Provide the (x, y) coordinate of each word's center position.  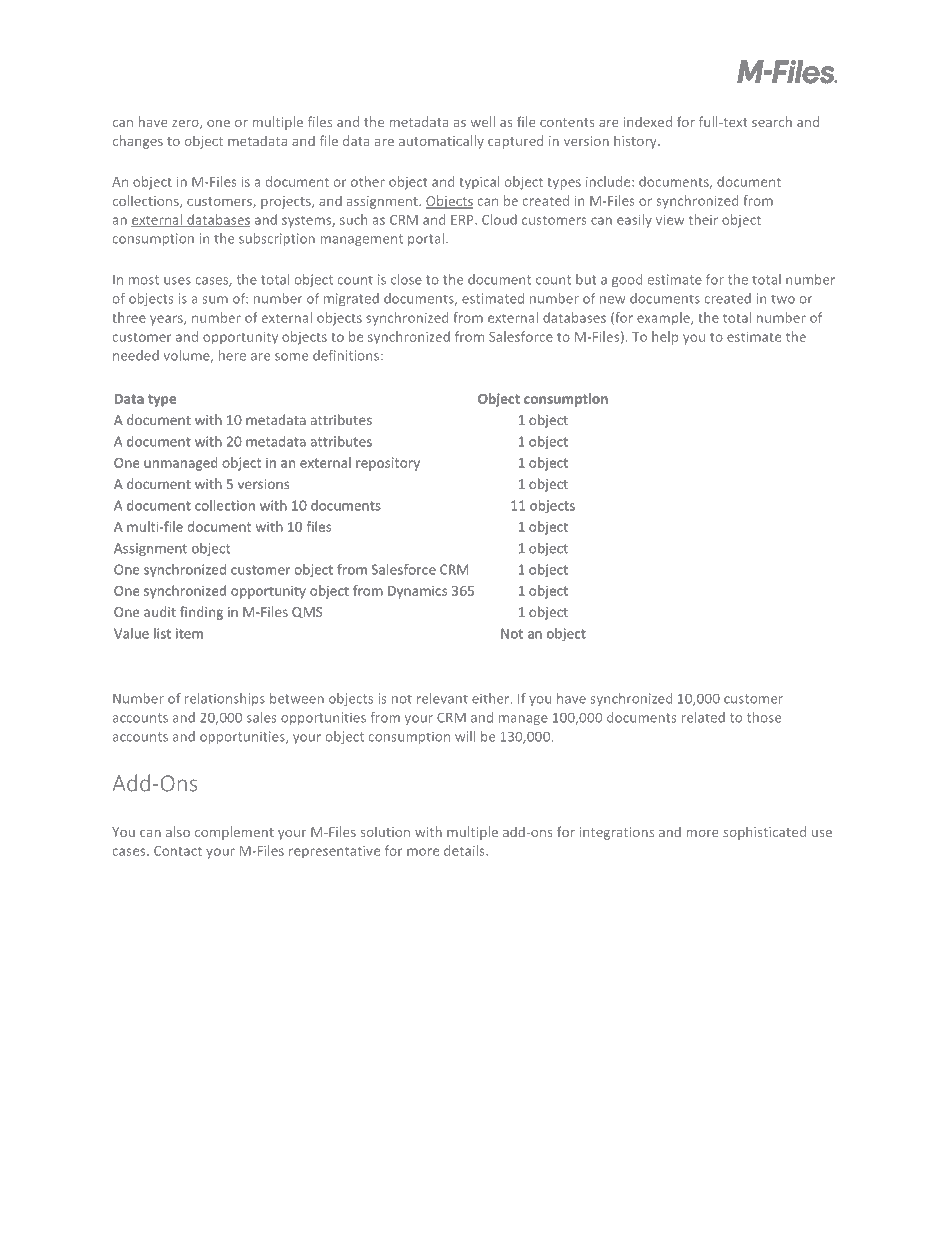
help (665, 338)
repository (388, 464)
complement (234, 833)
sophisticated (764, 833)
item (189, 633)
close (406, 279)
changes (138, 142)
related (703, 717)
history (636, 142)
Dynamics (417, 592)
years (167, 320)
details (465, 850)
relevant (442, 698)
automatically (441, 142)
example (664, 319)
